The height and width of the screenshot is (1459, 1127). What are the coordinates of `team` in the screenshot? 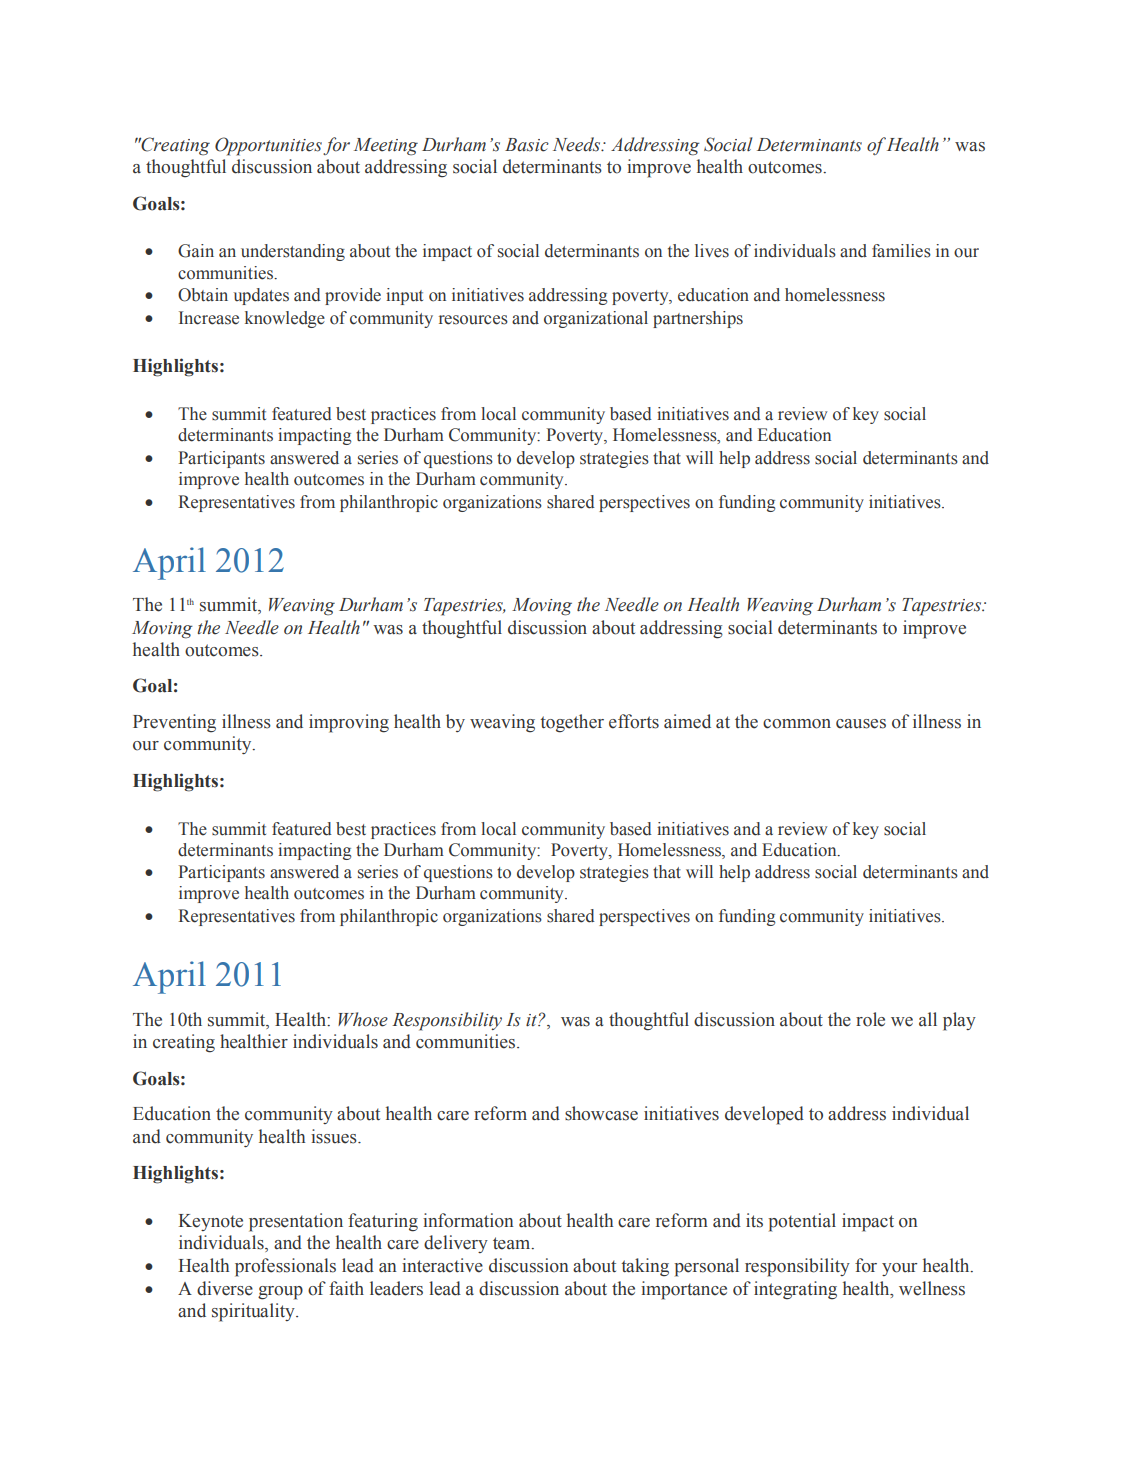 It's located at (513, 1243).
